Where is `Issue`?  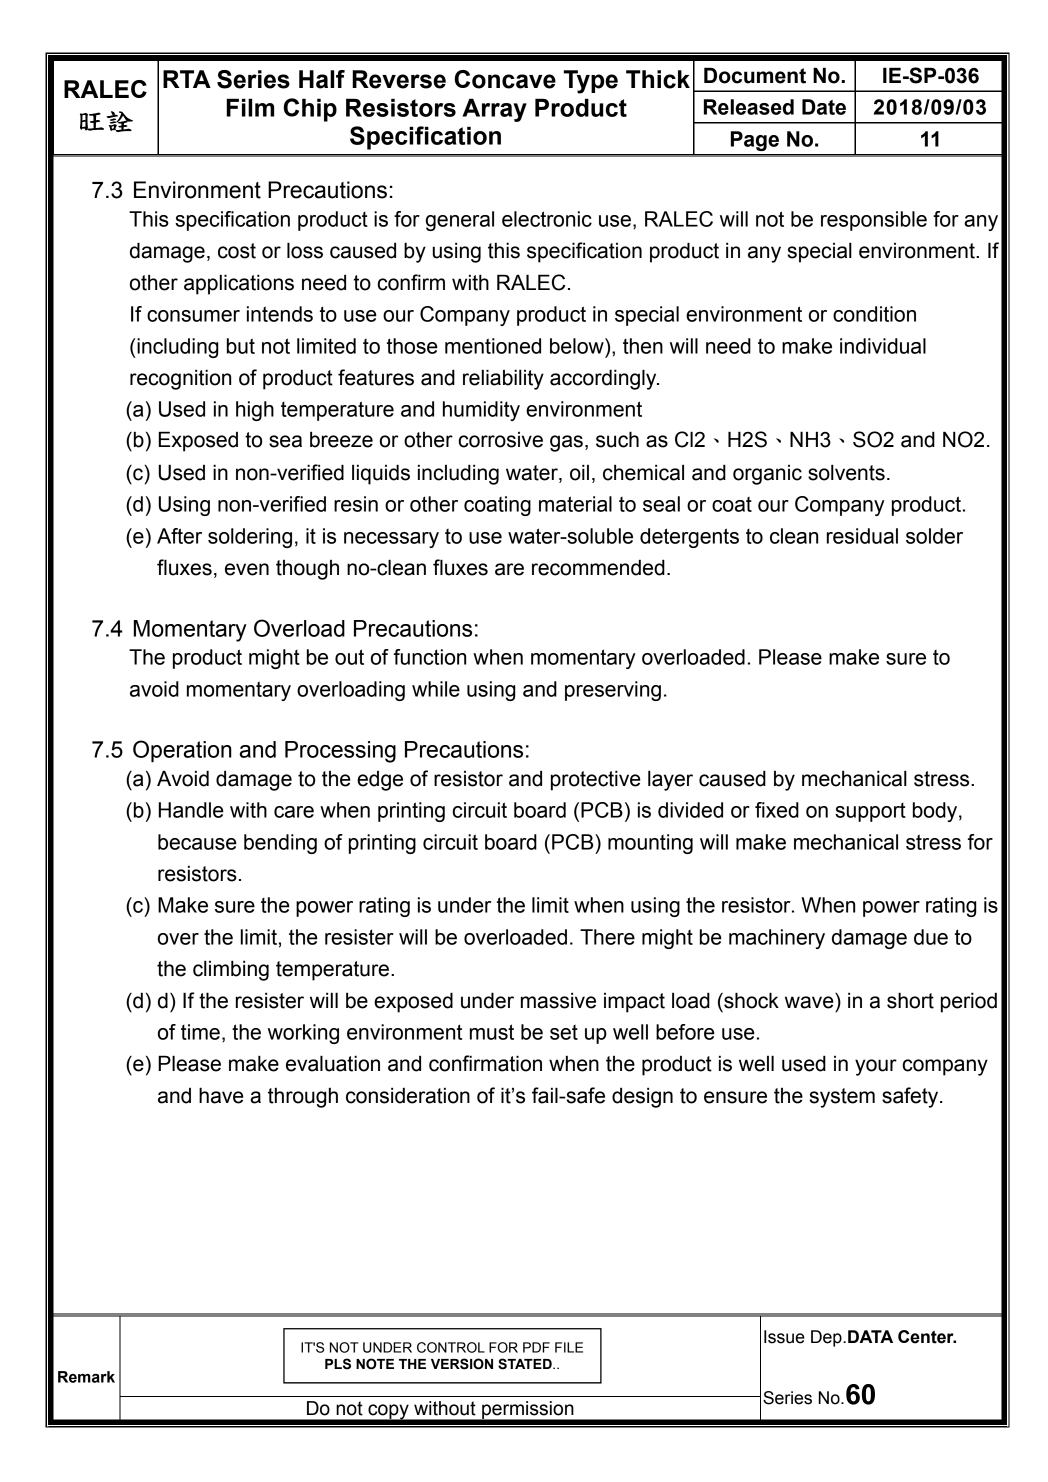
Issue is located at coordinates (784, 1337).
